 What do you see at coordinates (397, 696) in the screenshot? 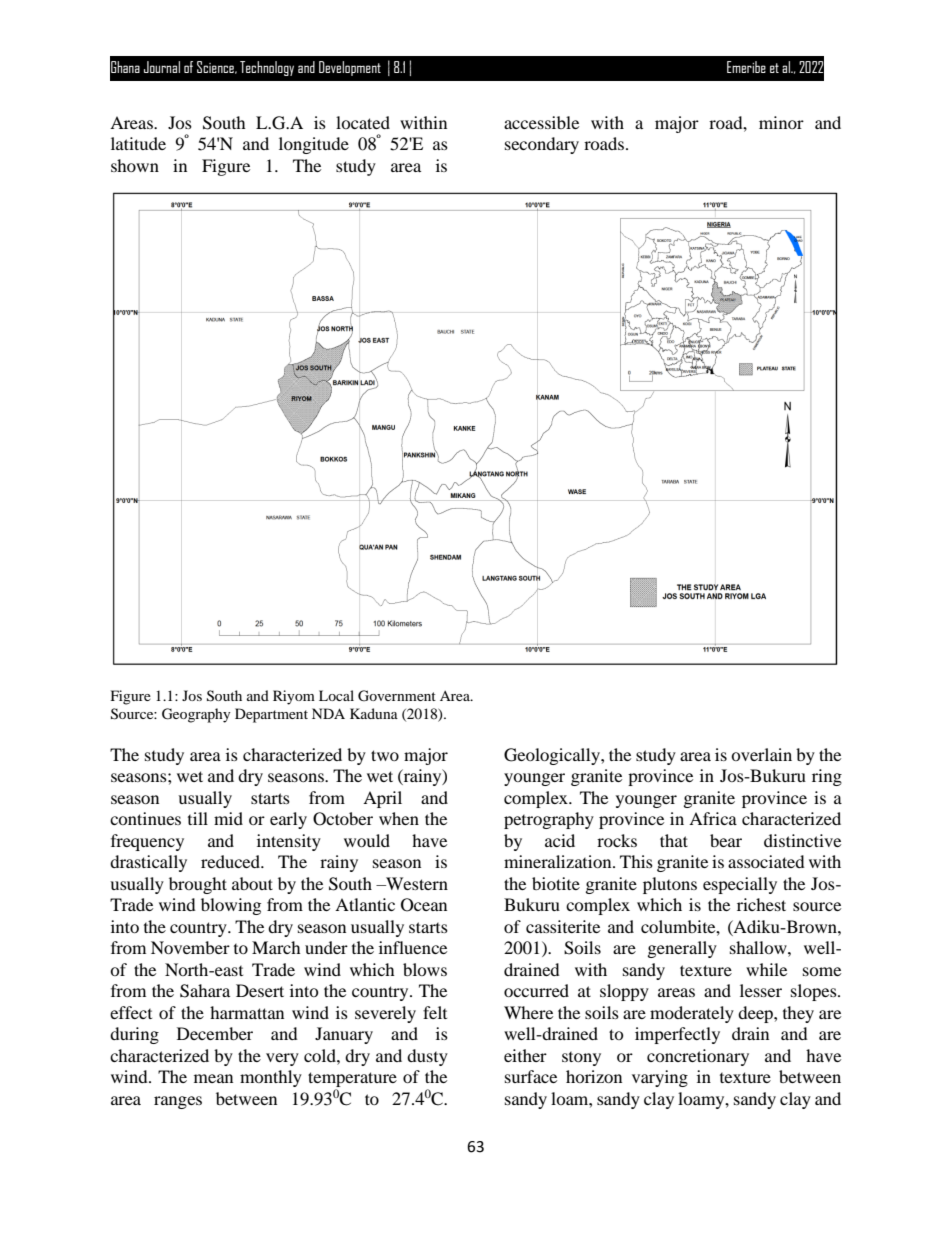
I see `Government` at bounding box center [397, 696].
